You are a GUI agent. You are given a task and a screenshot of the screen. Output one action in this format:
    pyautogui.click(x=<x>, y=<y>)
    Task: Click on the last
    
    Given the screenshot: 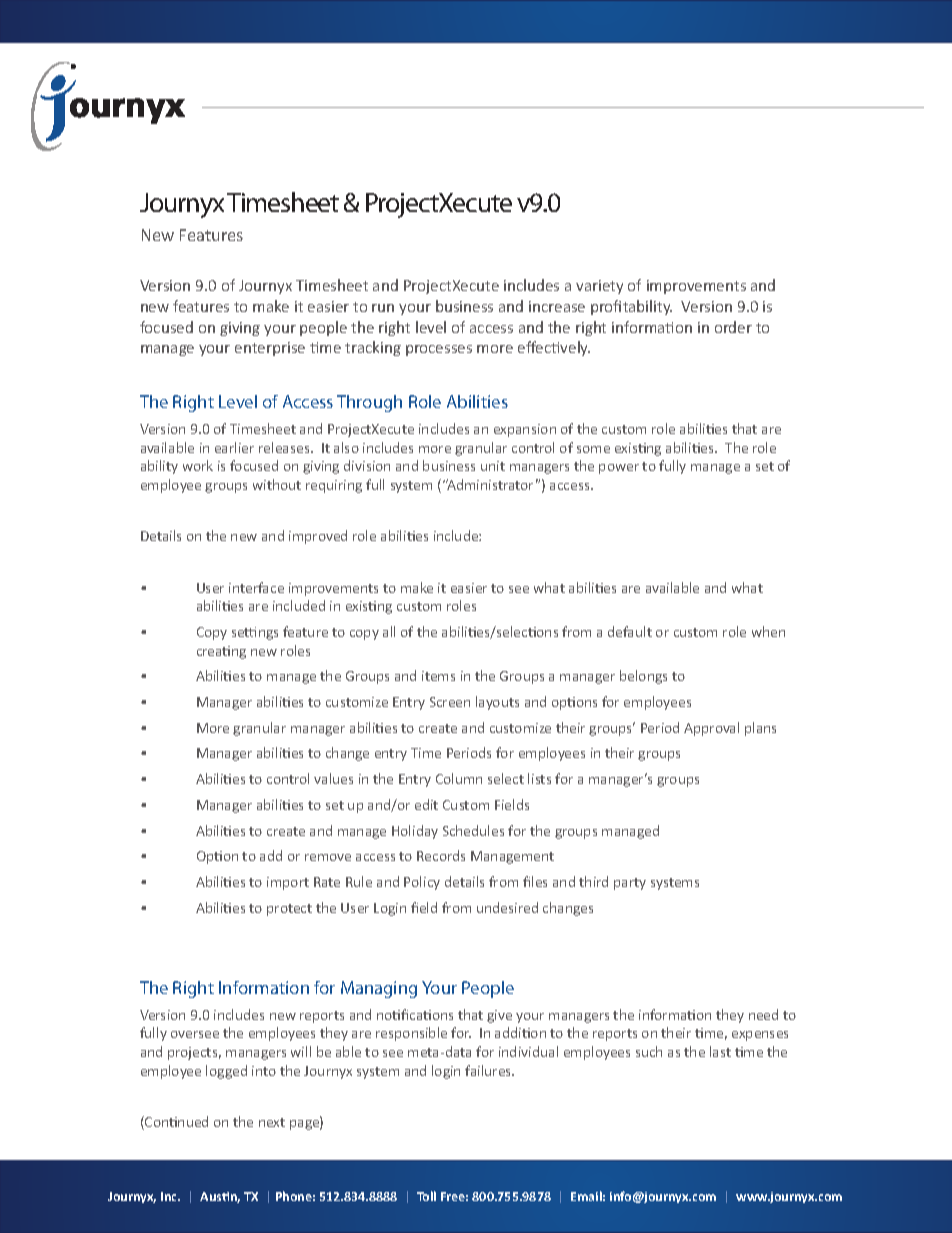 What is the action you would take?
    pyautogui.click(x=720, y=1051)
